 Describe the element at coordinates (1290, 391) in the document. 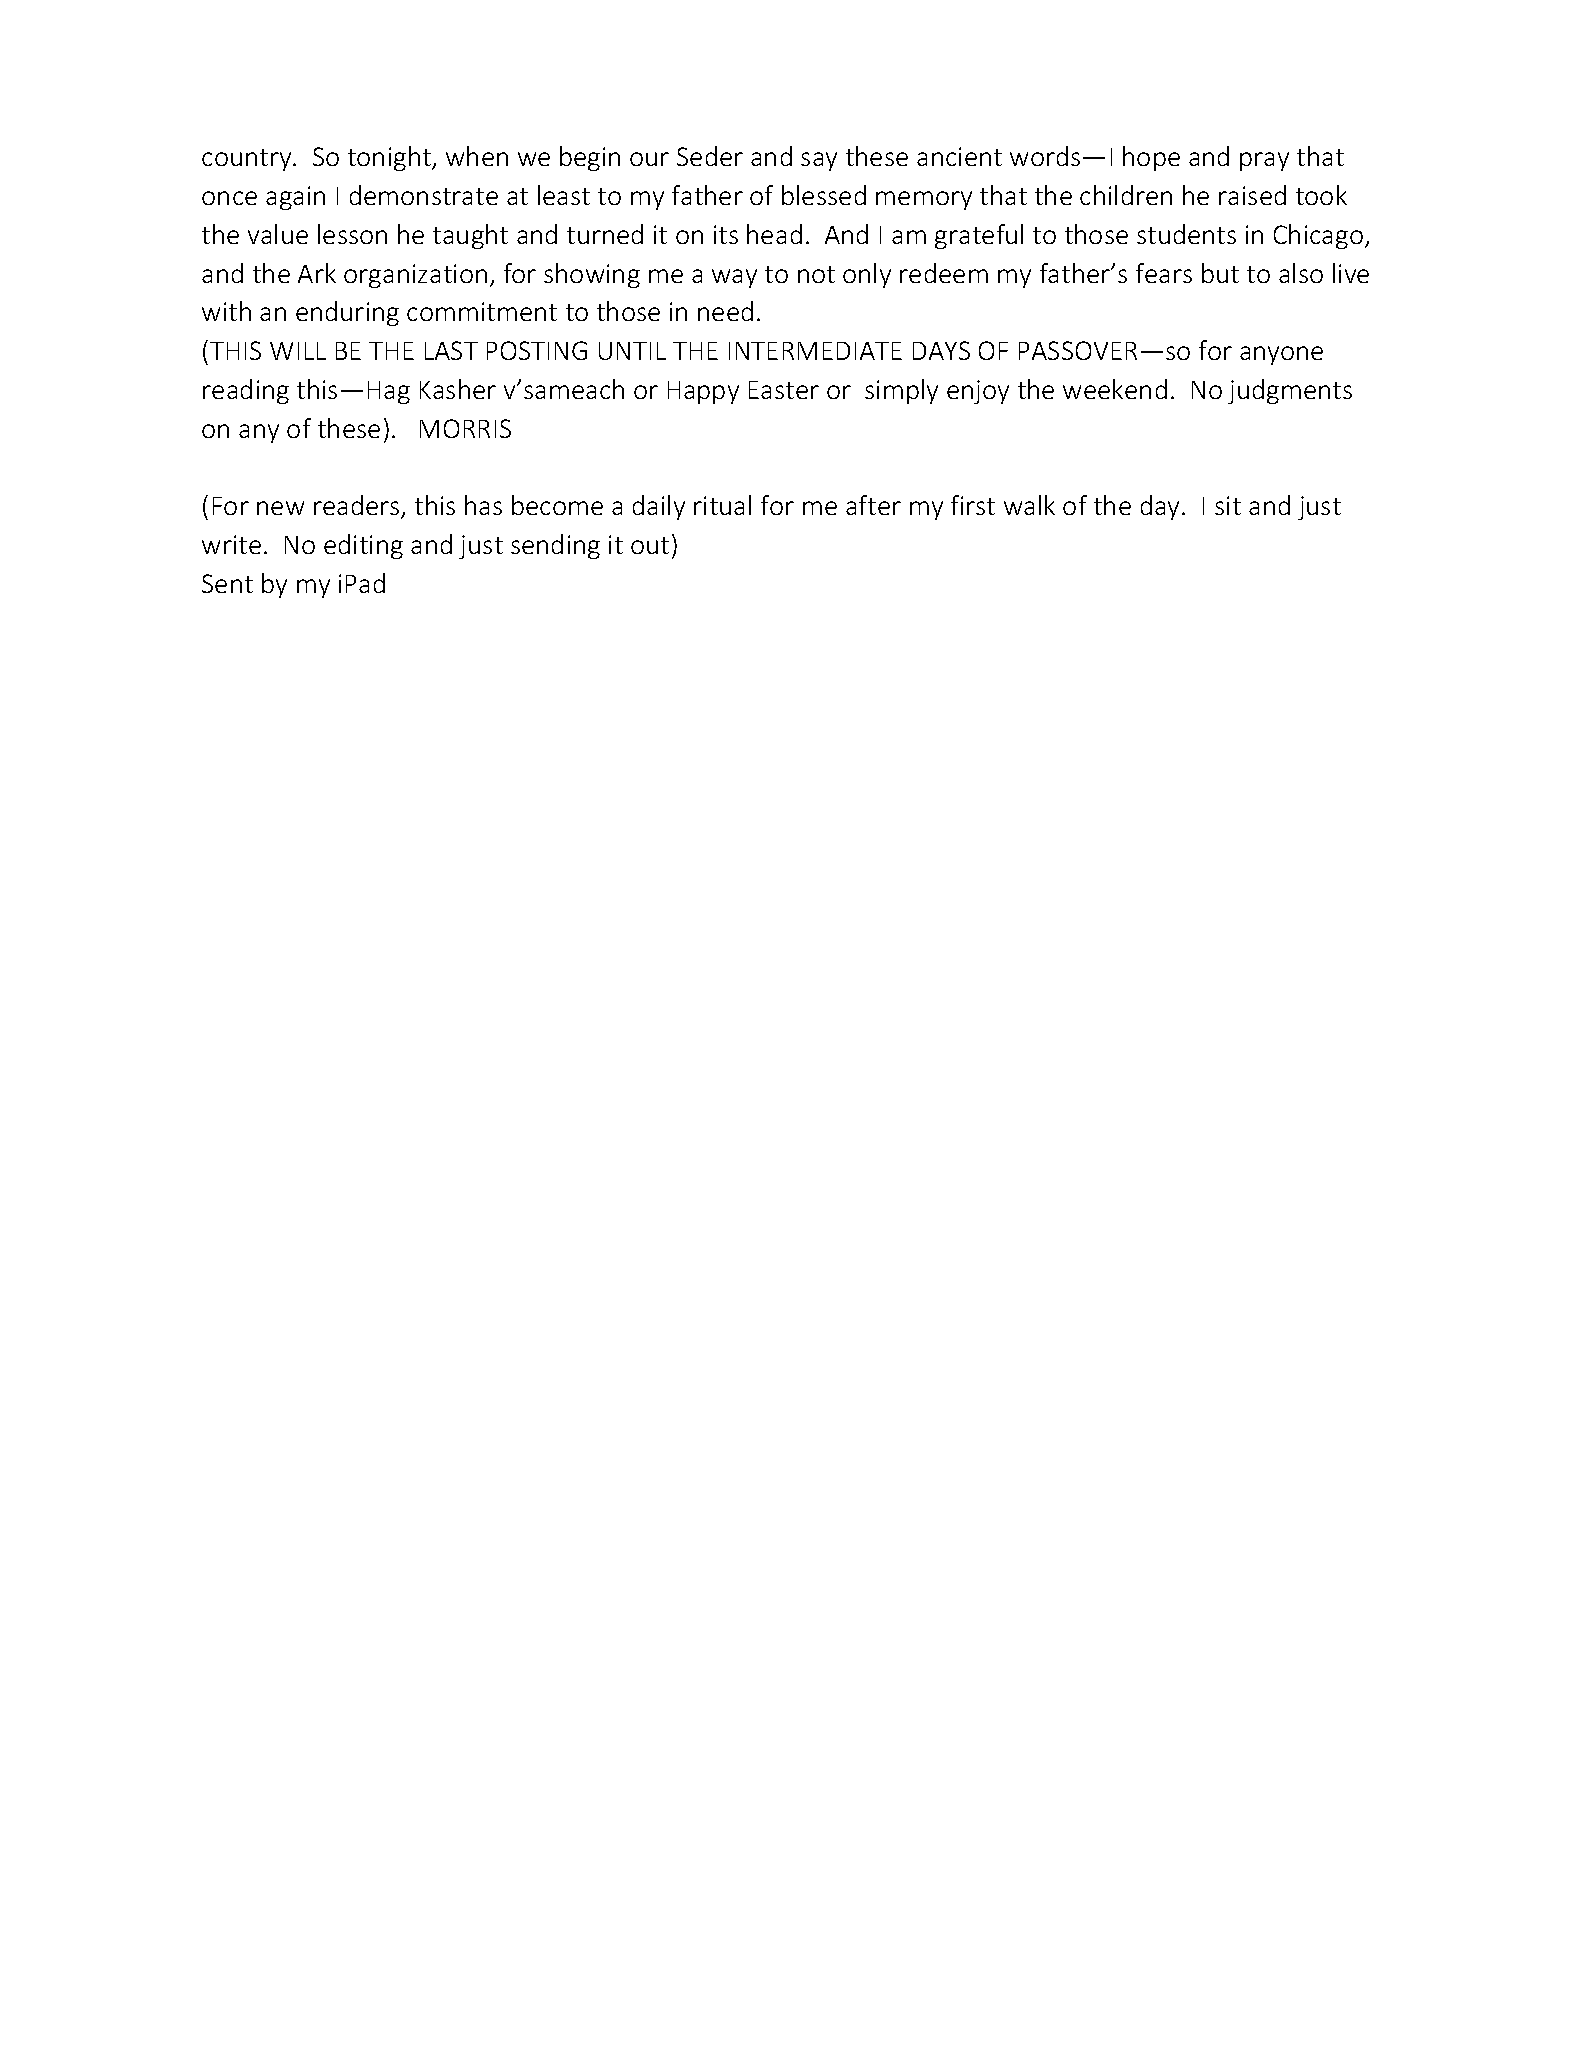

I see `judgments` at that location.
